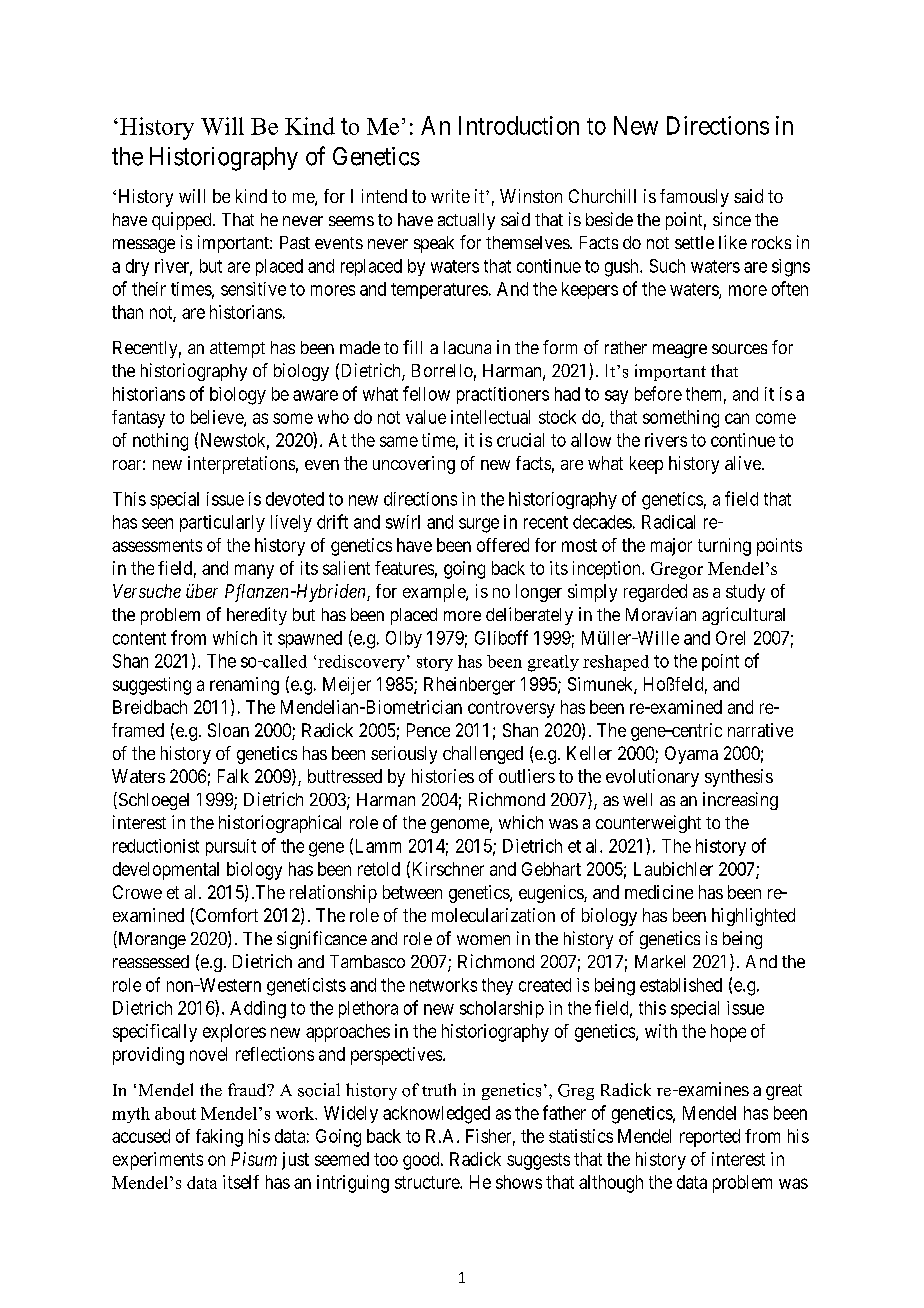 This screenshot has height=1308, width=924. Describe the element at coordinates (166, 871) in the screenshot. I see `developmental` at that location.
